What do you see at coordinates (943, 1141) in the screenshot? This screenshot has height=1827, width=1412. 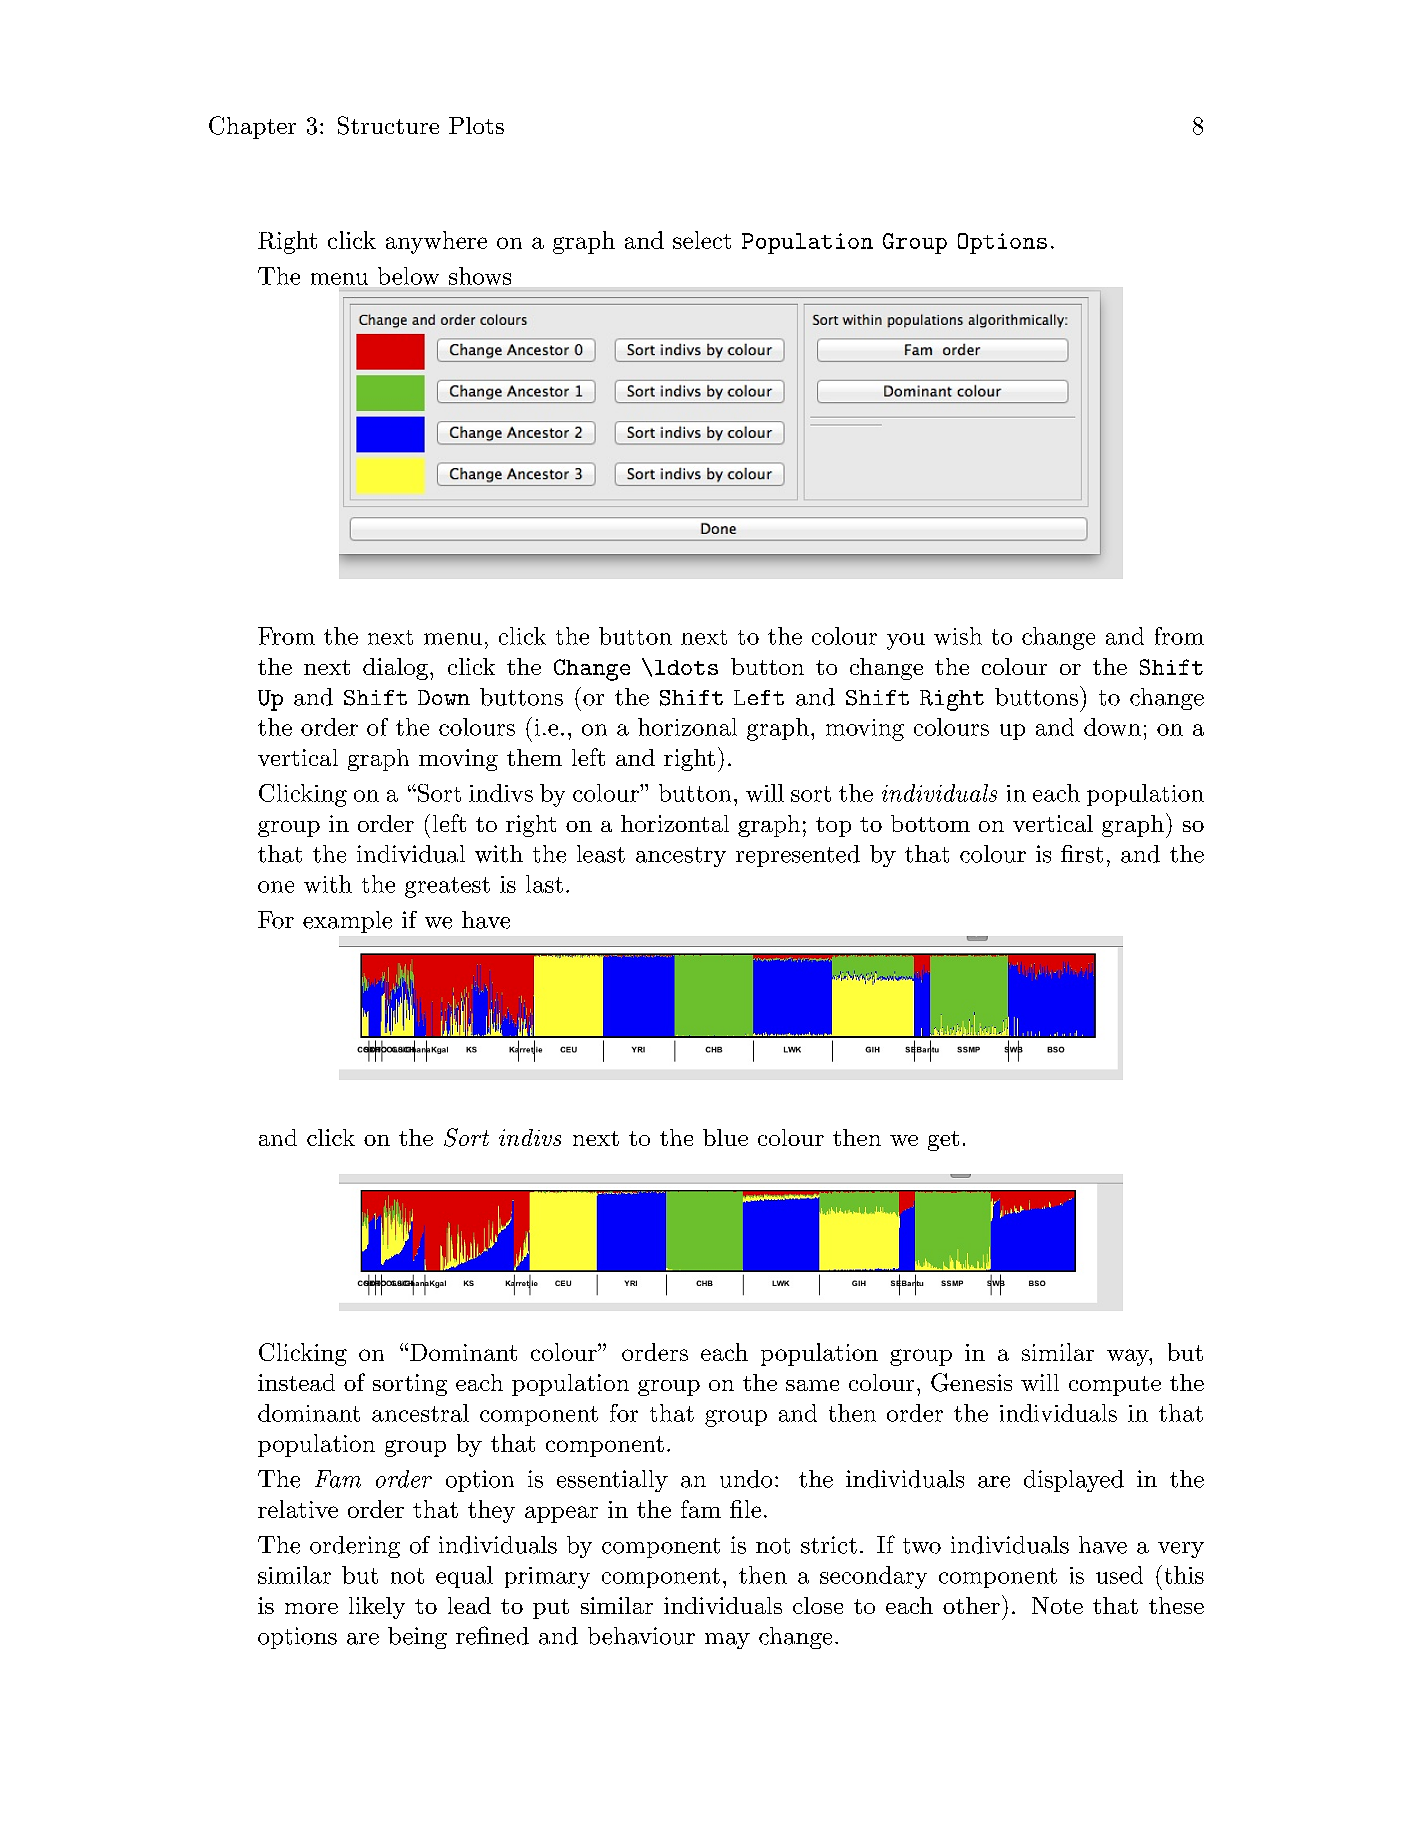 I see `get` at bounding box center [943, 1141].
